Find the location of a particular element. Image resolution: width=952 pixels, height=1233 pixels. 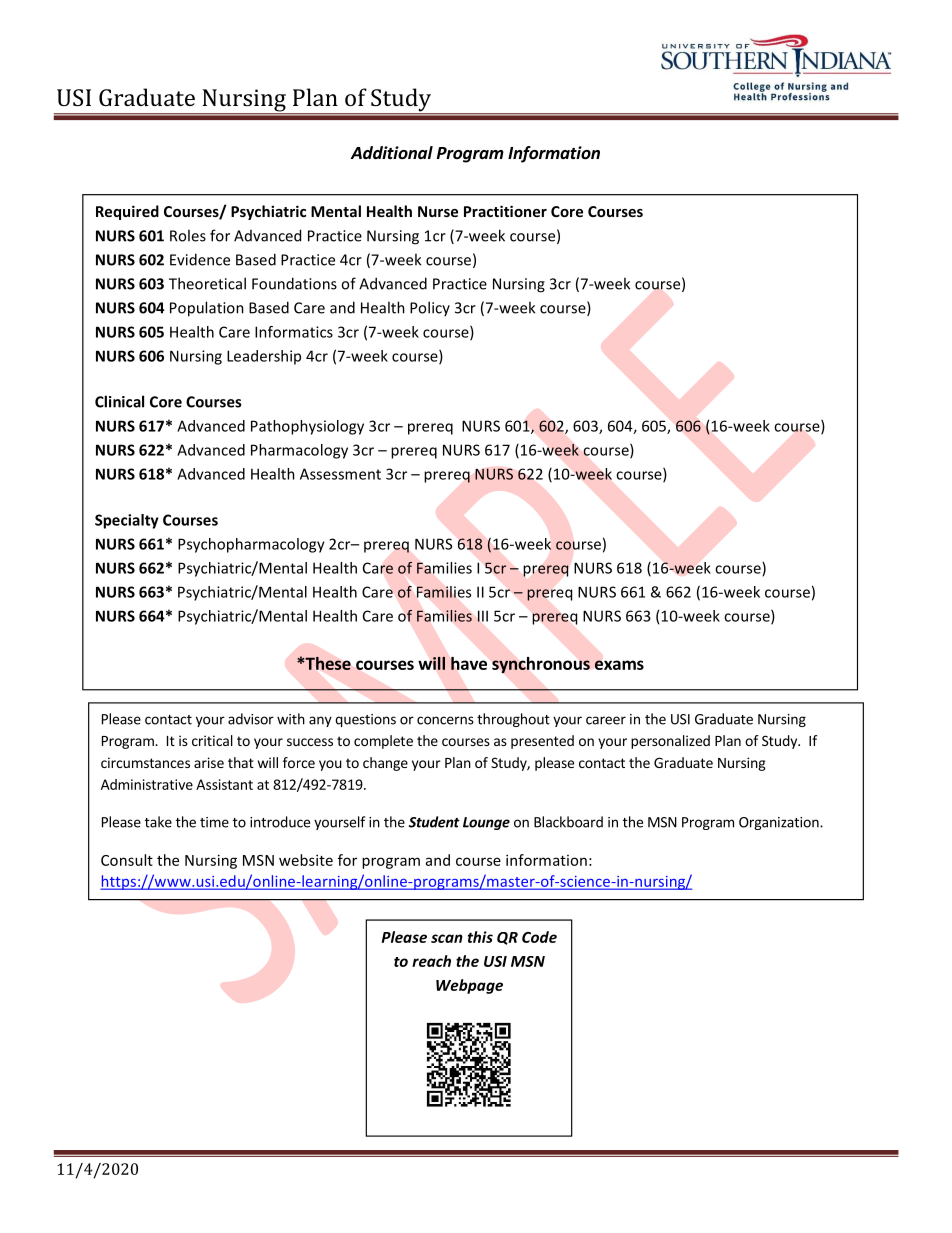

personalized is located at coordinates (670, 742).
